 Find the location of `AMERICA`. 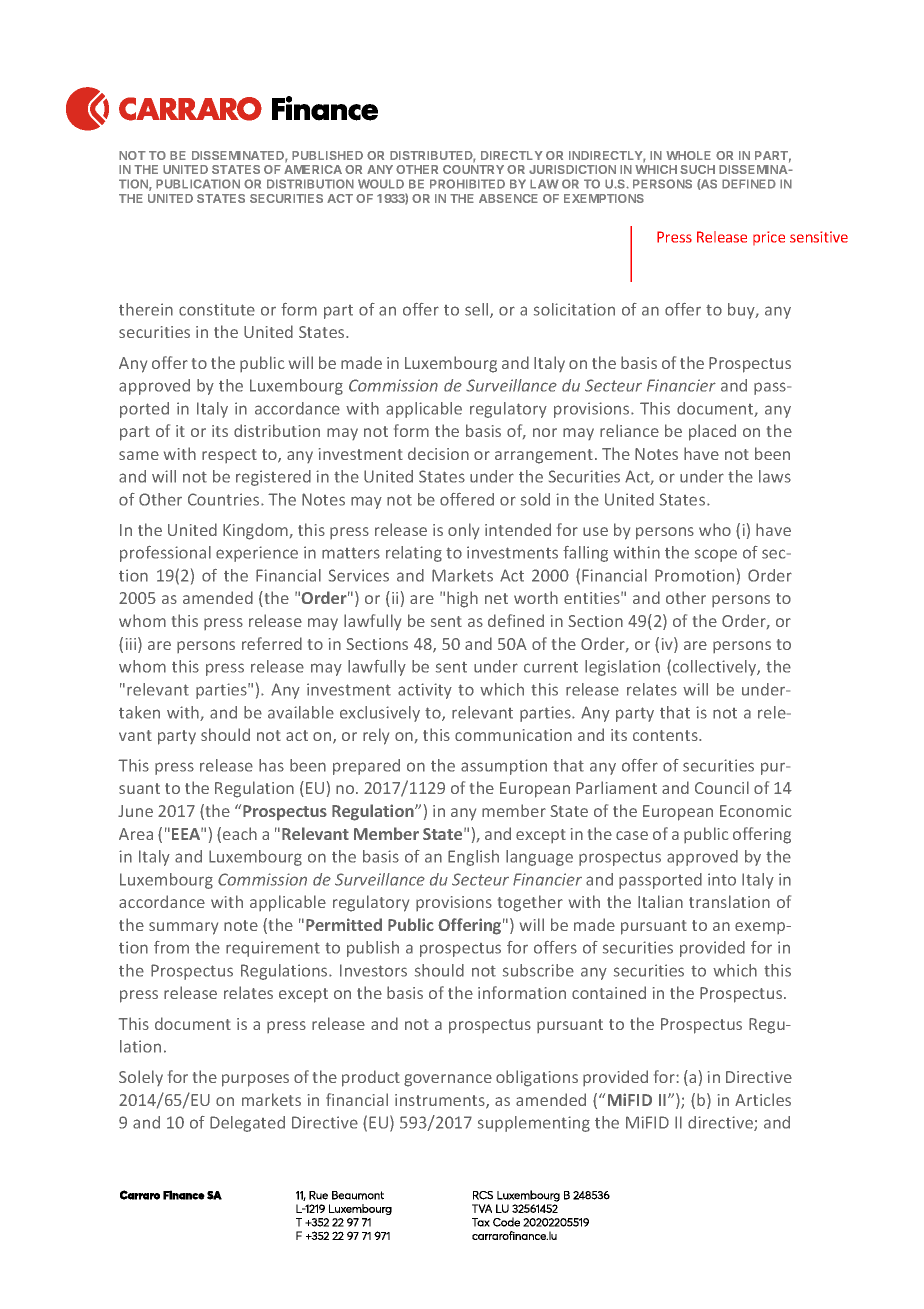

AMERICA is located at coordinates (313, 169).
